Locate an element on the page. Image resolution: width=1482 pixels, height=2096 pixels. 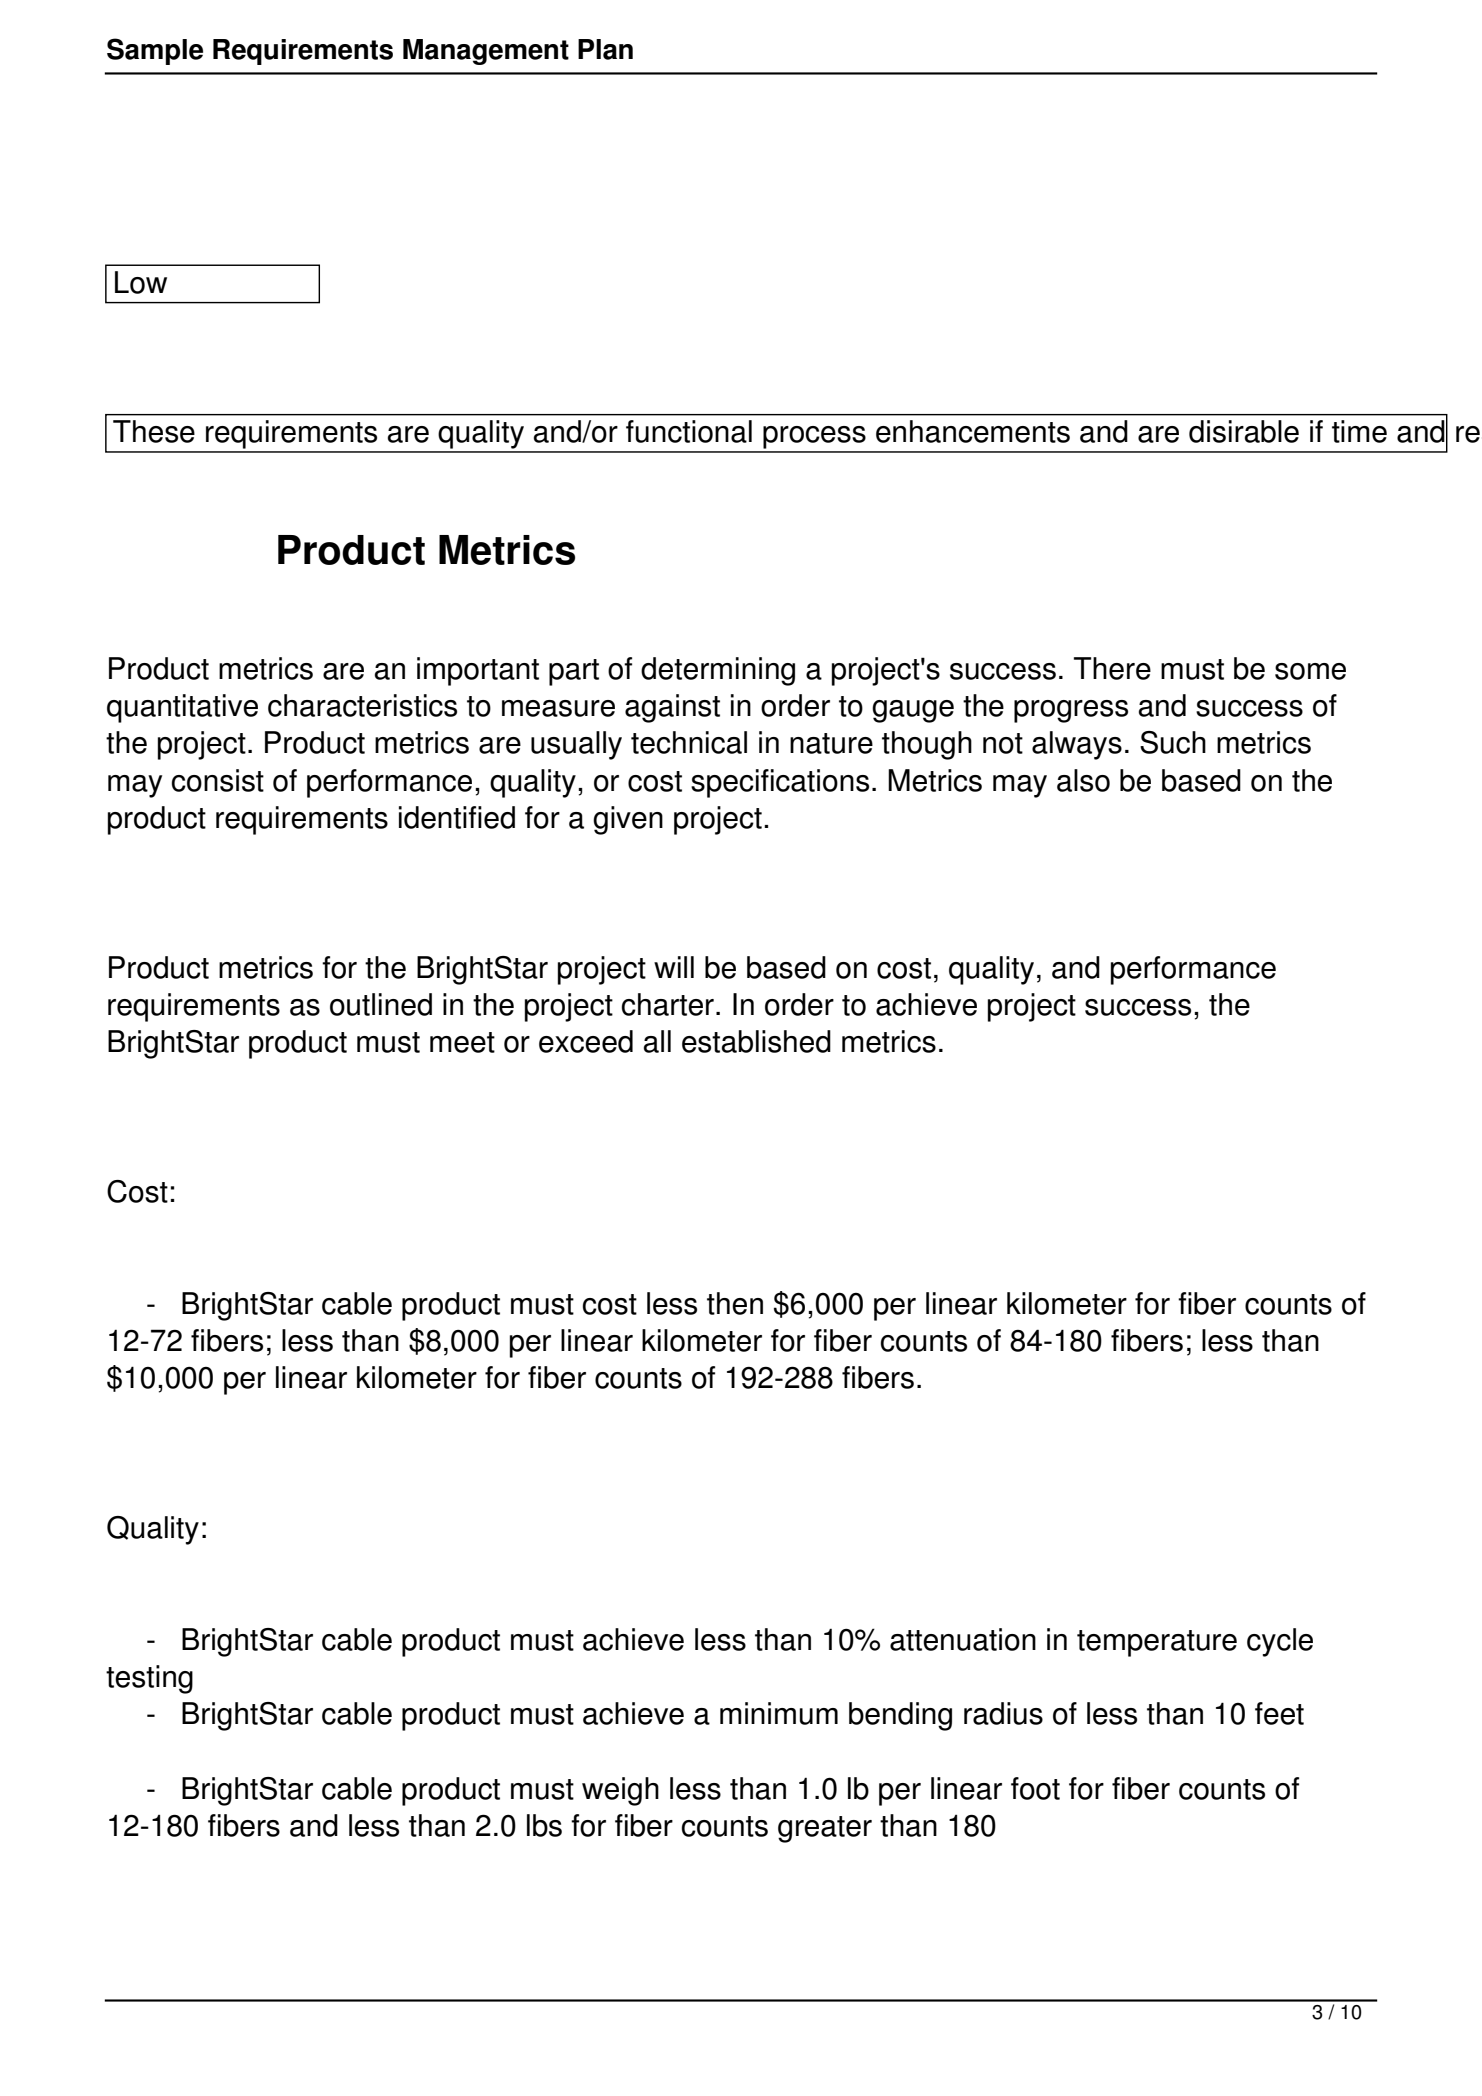
established is located at coordinates (756, 1041).
